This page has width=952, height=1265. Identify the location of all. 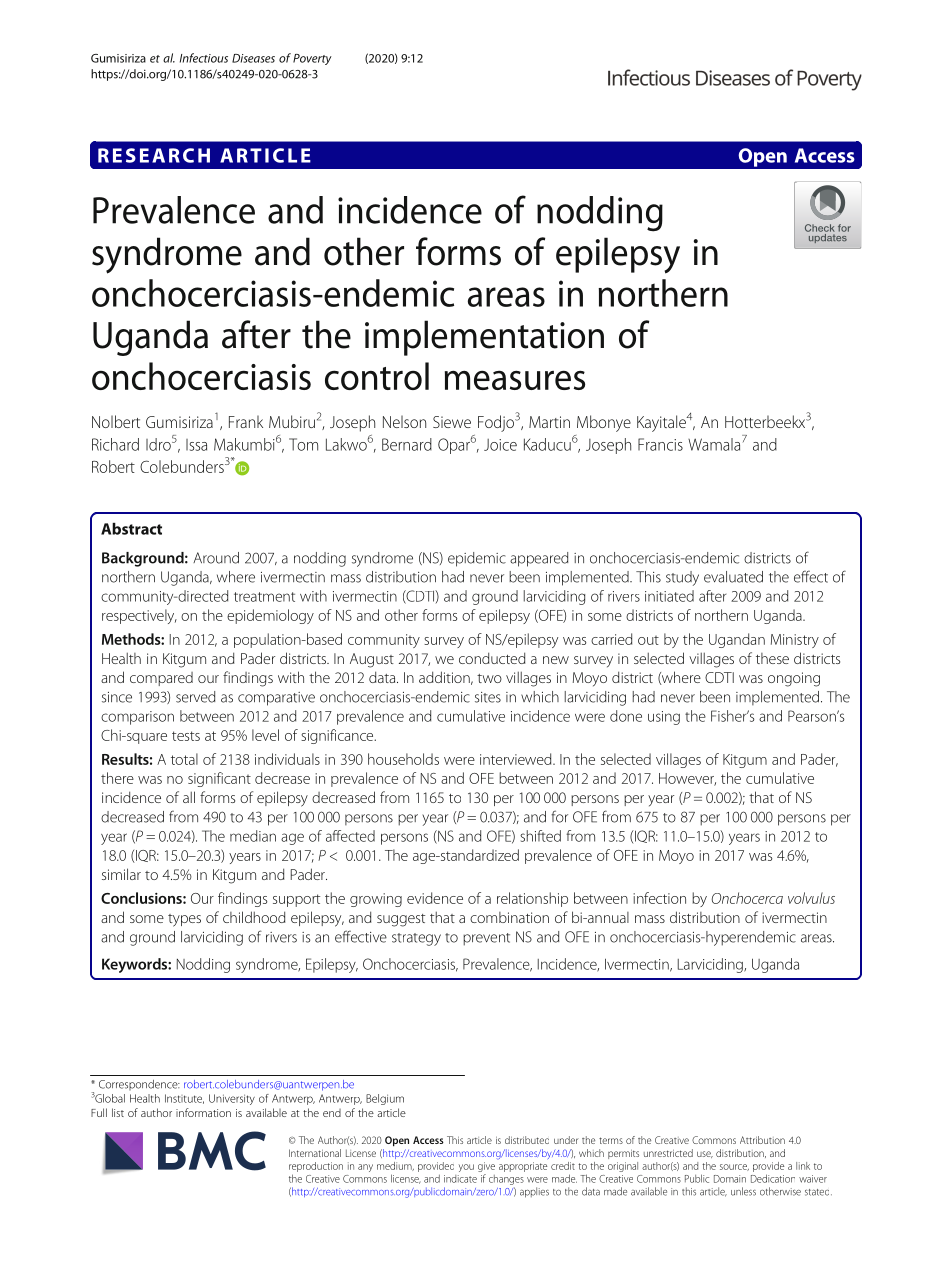
(189, 797).
